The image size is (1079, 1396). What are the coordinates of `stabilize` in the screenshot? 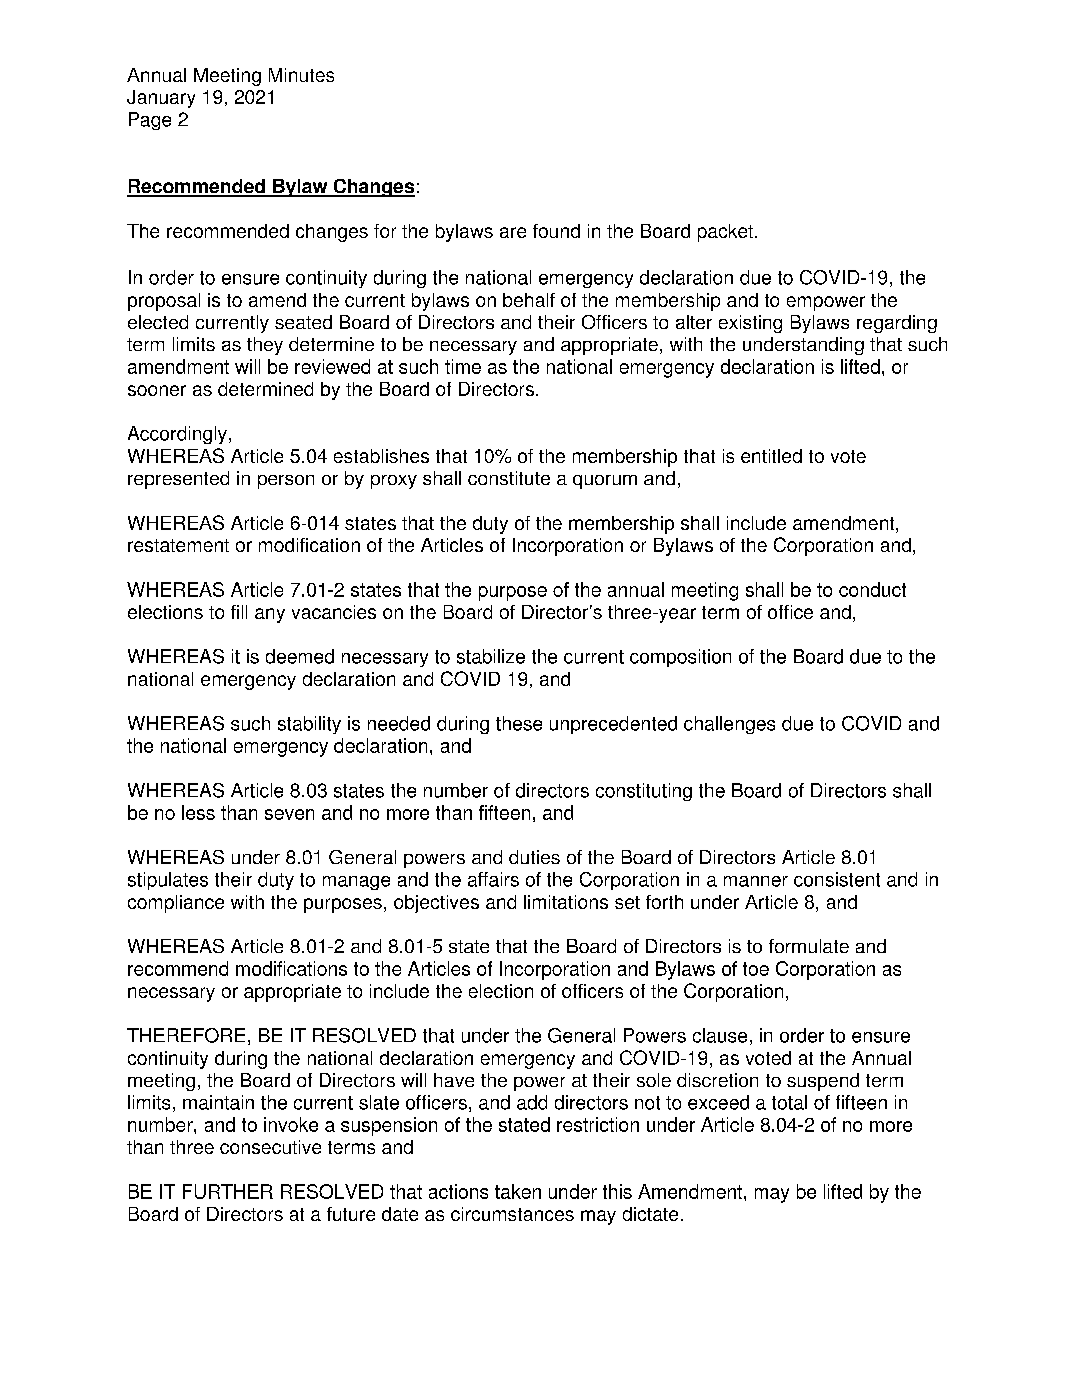 It's located at (491, 656).
